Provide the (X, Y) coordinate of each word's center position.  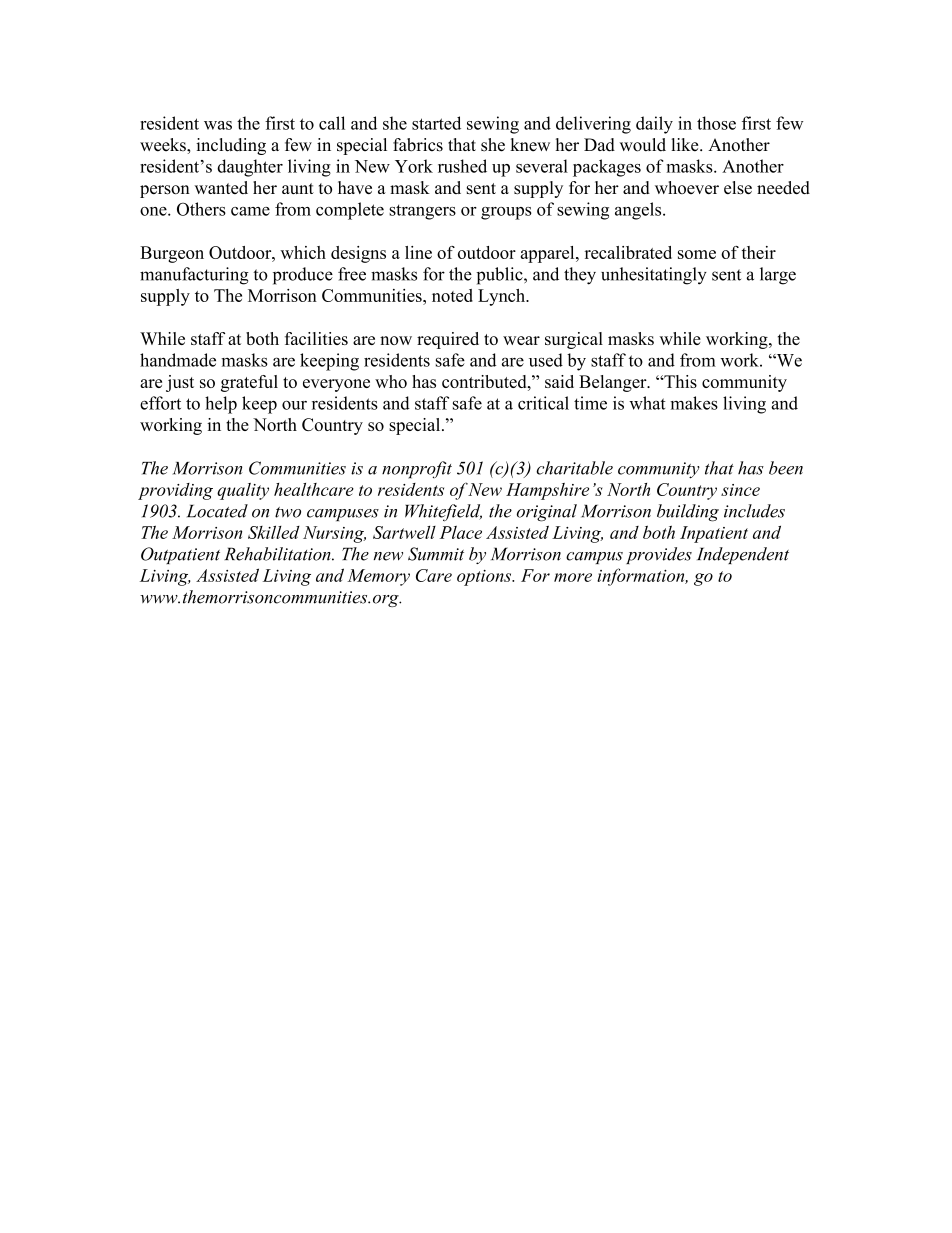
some (697, 254)
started (436, 123)
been (786, 468)
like (686, 145)
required (448, 340)
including (231, 146)
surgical (574, 340)
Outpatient (180, 555)
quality (243, 491)
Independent (743, 555)
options (485, 578)
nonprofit (417, 470)
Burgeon (172, 254)
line (418, 252)
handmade (178, 360)
